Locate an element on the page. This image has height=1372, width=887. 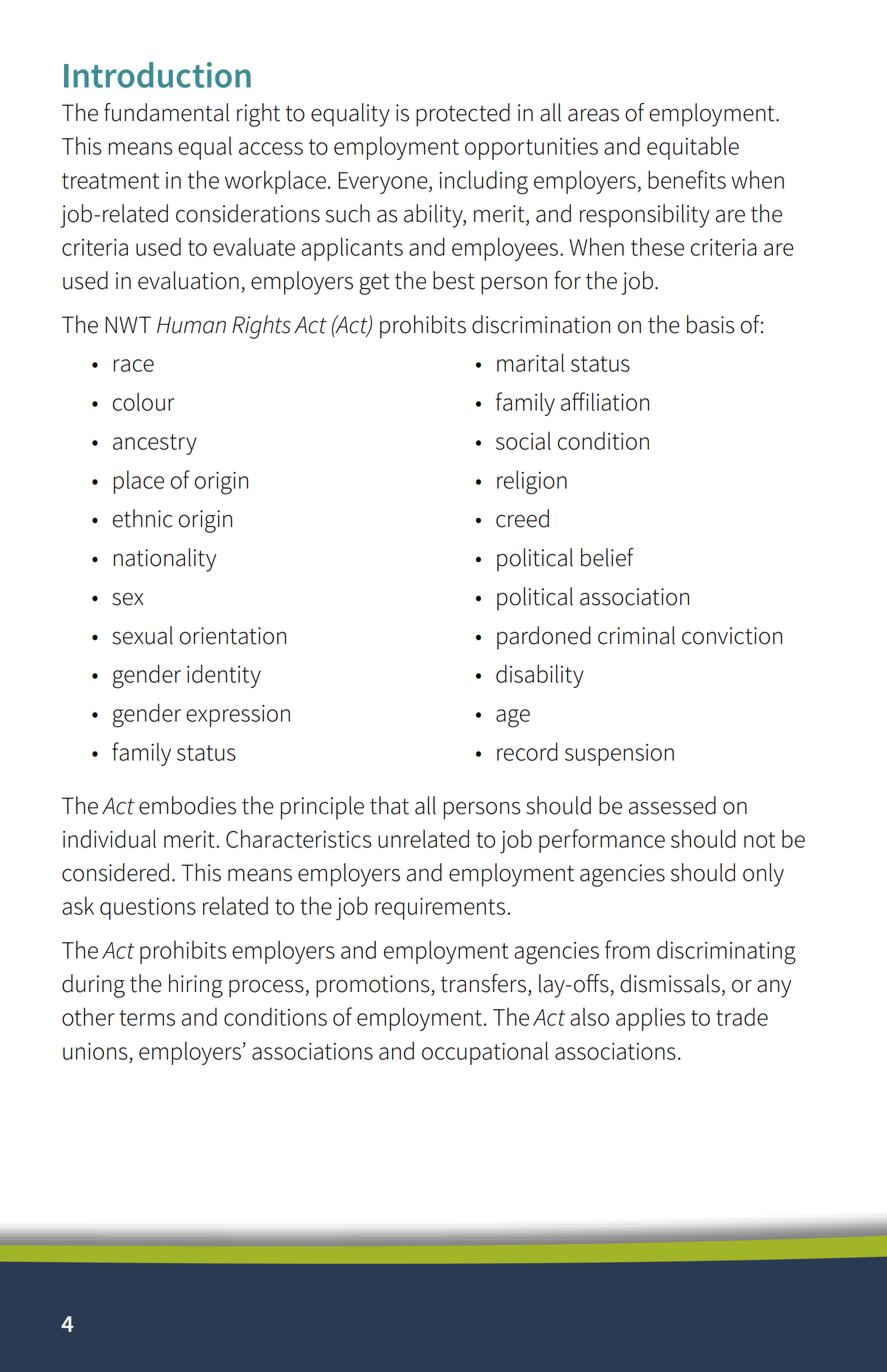
social is located at coordinates (523, 441).
